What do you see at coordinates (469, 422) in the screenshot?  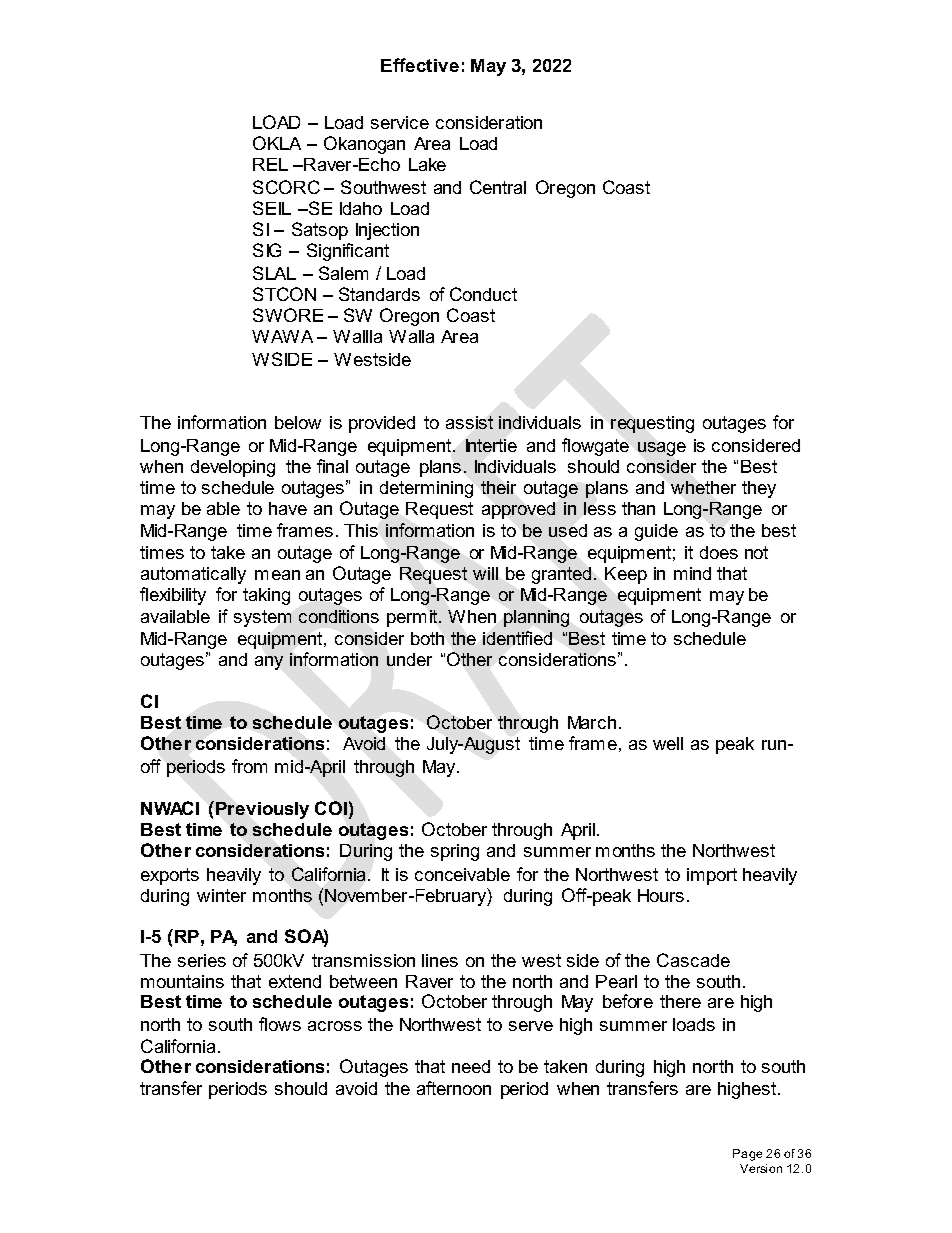 I see `assist` at bounding box center [469, 422].
